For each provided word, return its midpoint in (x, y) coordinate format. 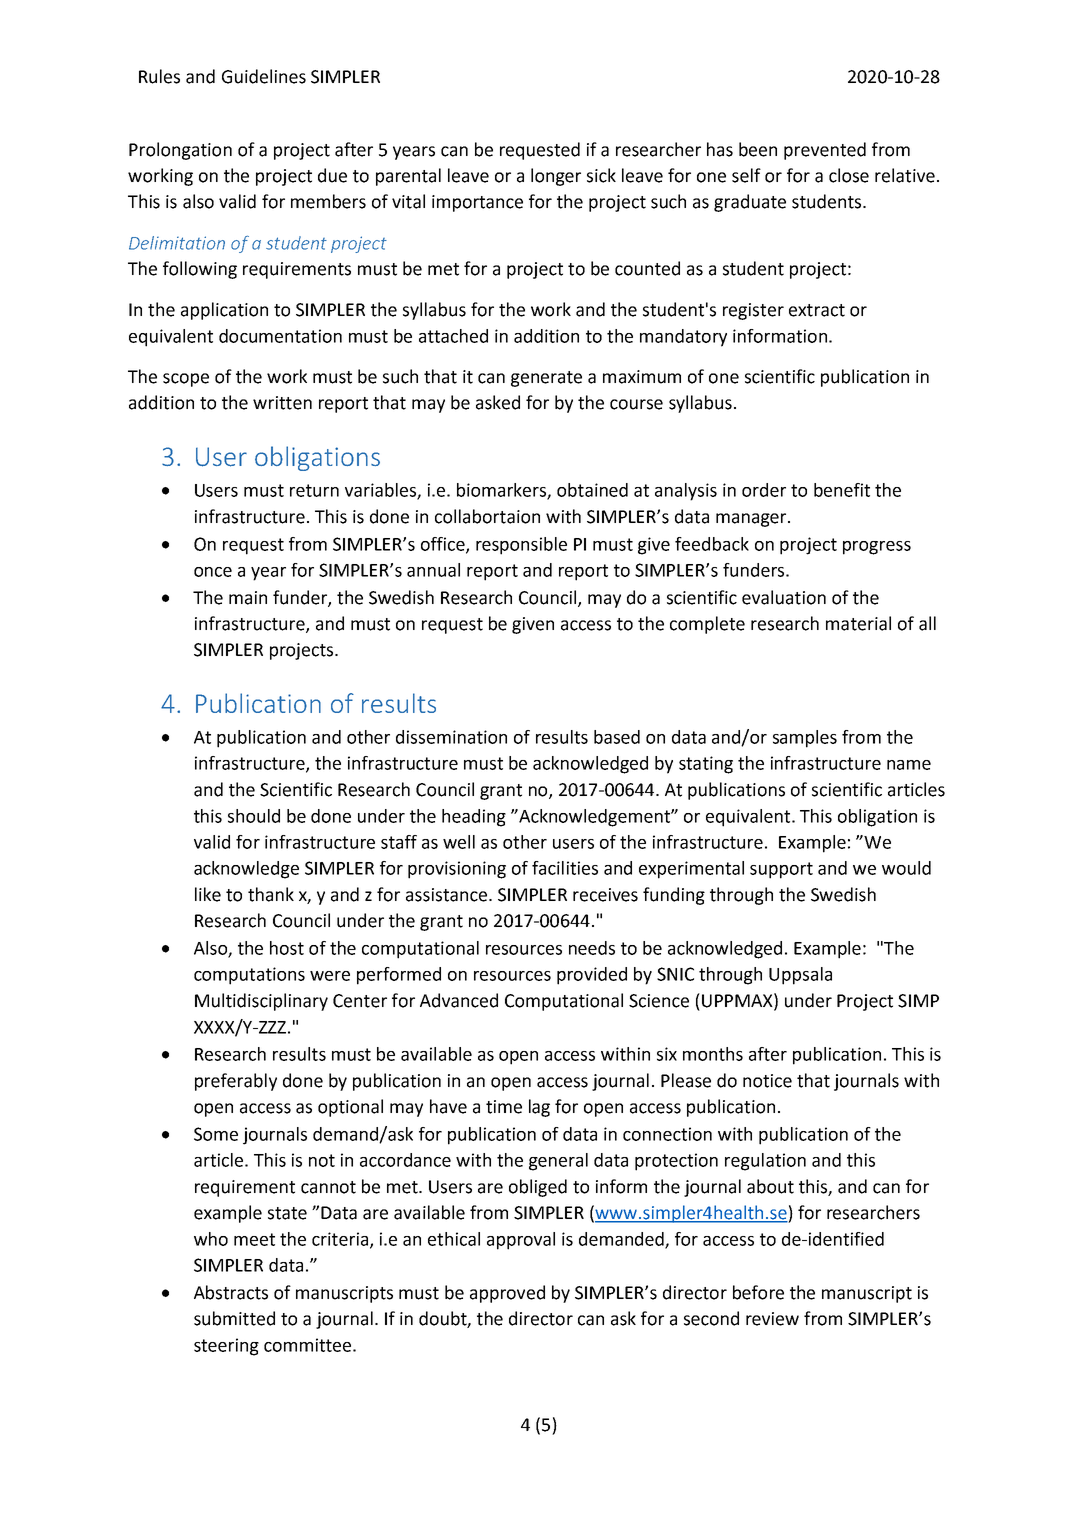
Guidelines (264, 76)
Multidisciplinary (261, 1002)
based (617, 737)
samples (805, 739)
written (282, 403)
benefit (842, 490)
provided (592, 976)
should (254, 816)
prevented (825, 151)
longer (556, 177)
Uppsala (800, 976)
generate (546, 379)
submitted (234, 1318)
